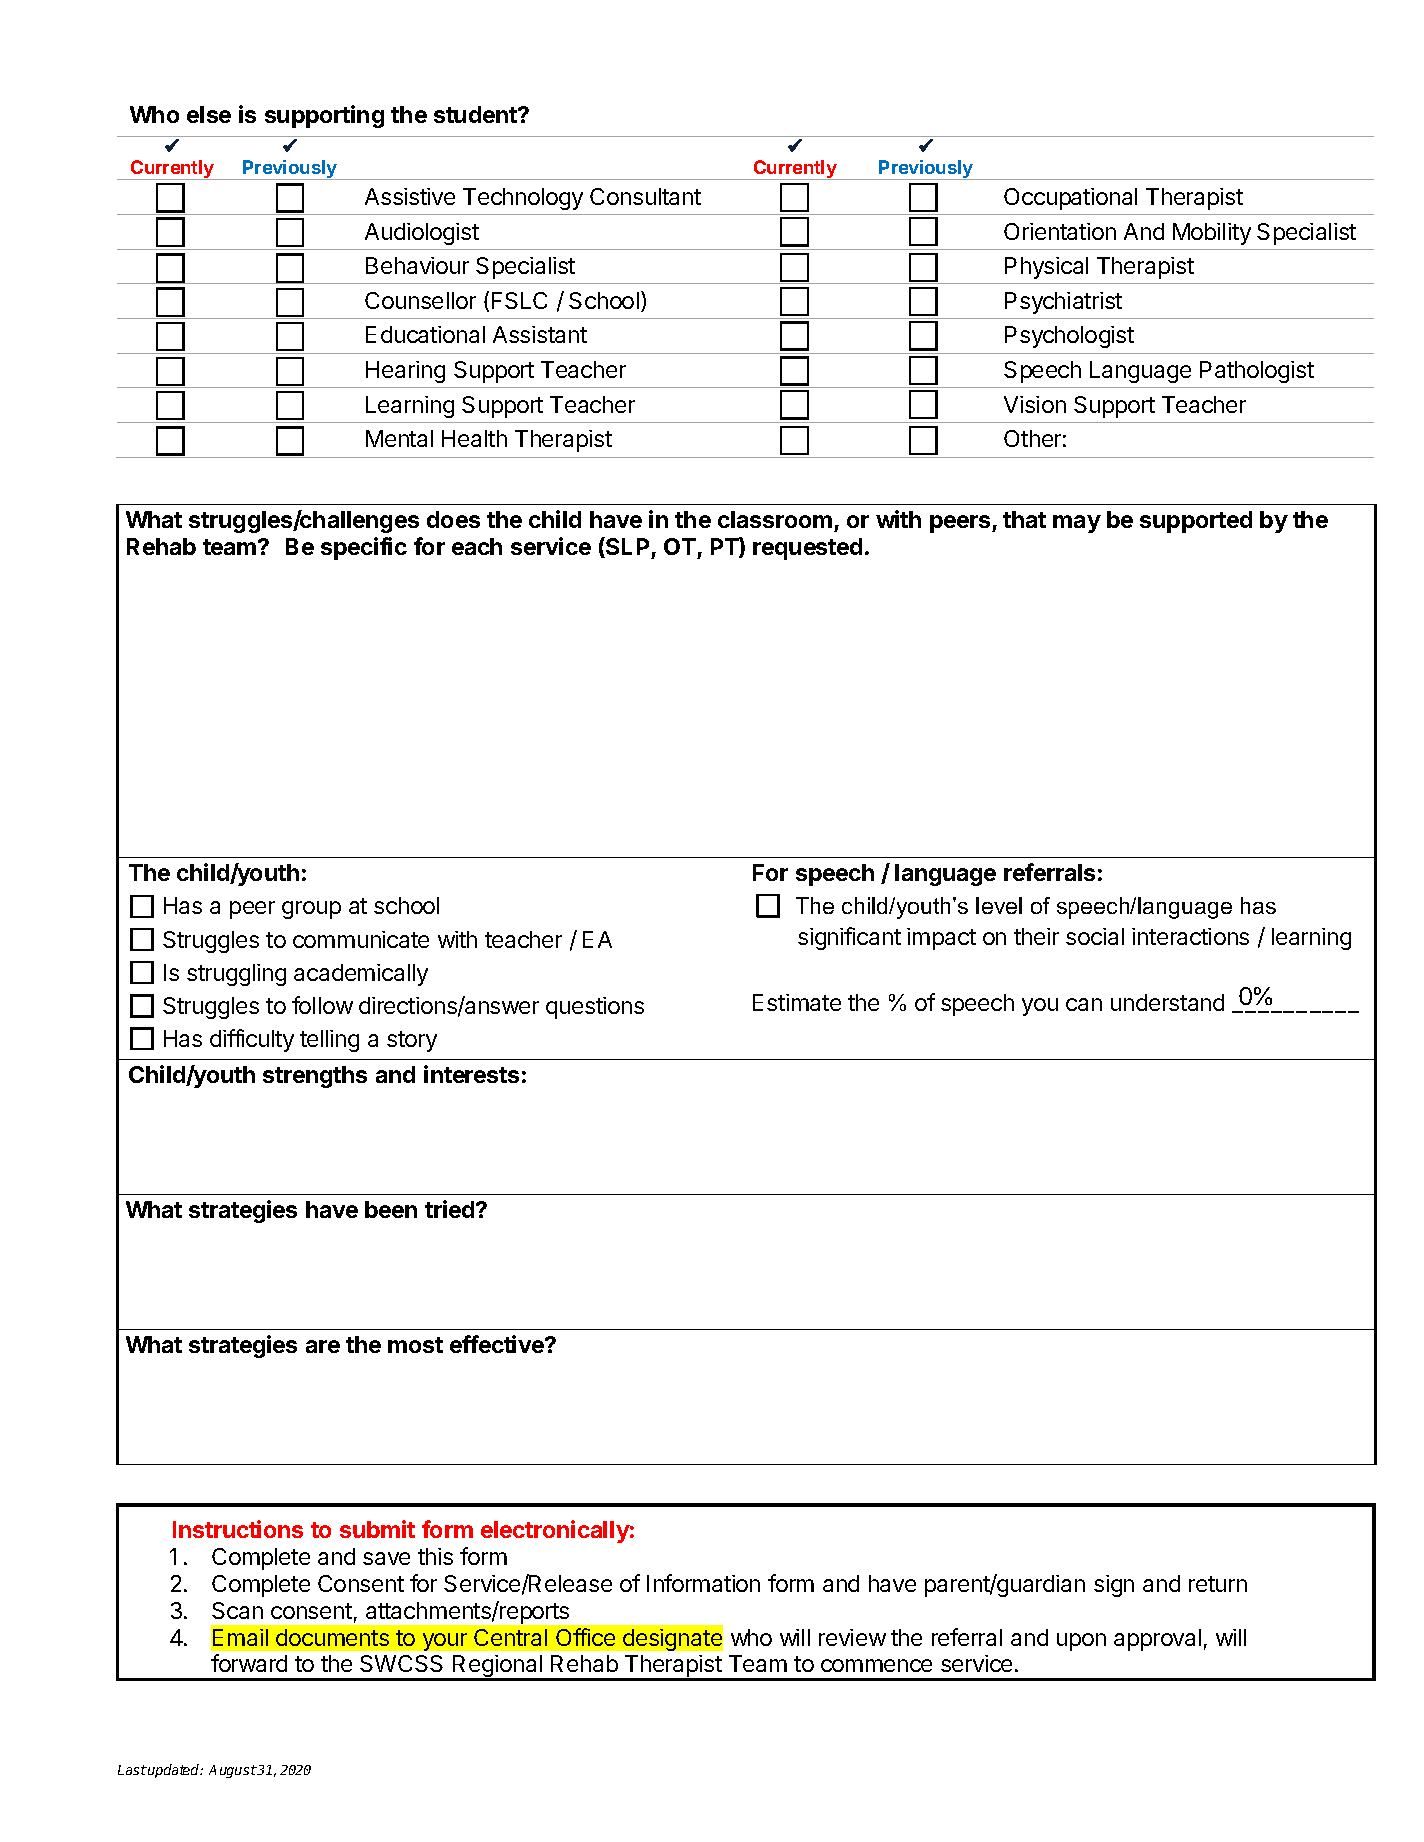 The width and height of the screenshot is (1424, 1842). I want to click on understand, so click(1167, 1002).
